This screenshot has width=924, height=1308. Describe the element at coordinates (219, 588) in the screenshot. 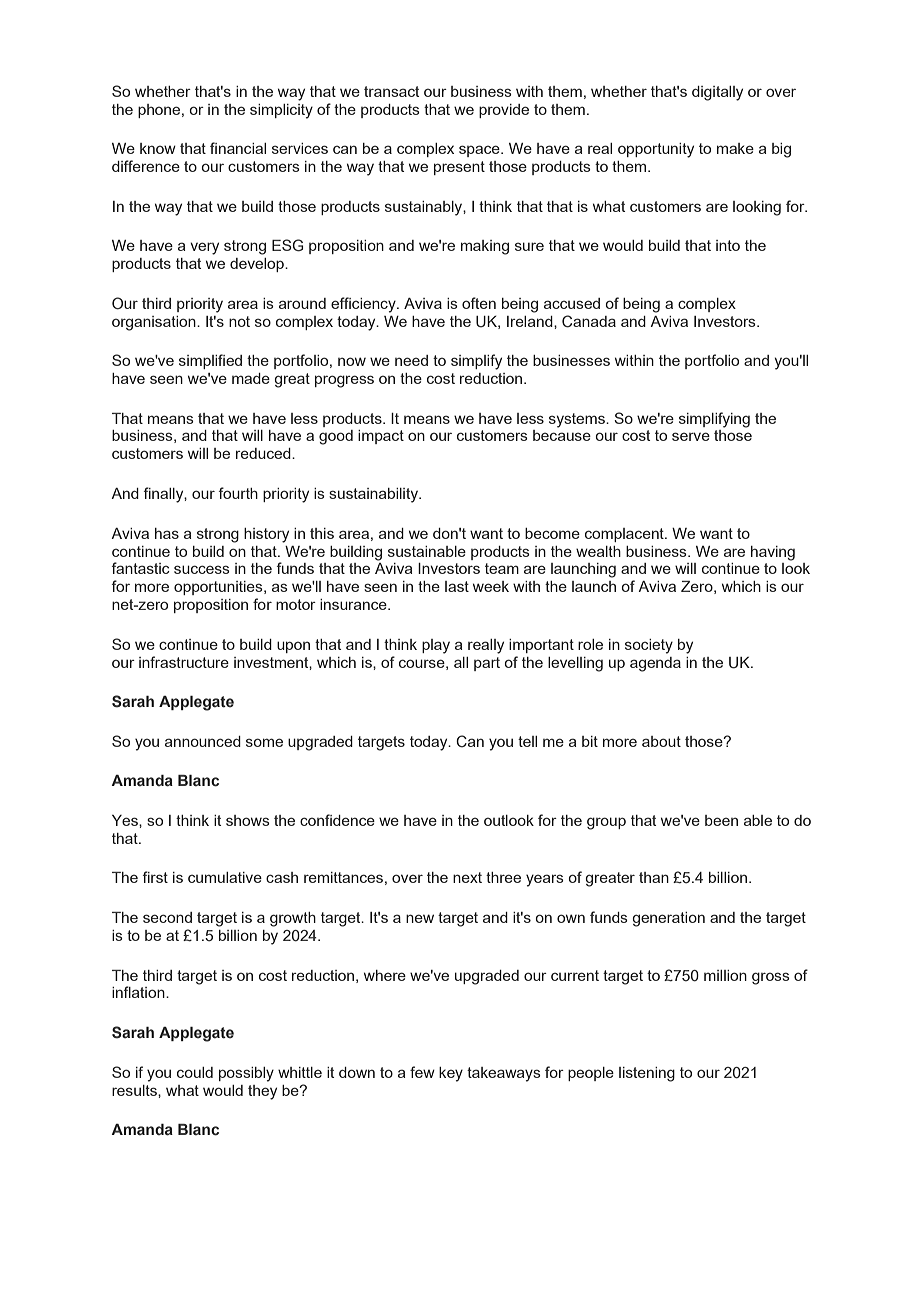

I see `opportunities` at that location.
